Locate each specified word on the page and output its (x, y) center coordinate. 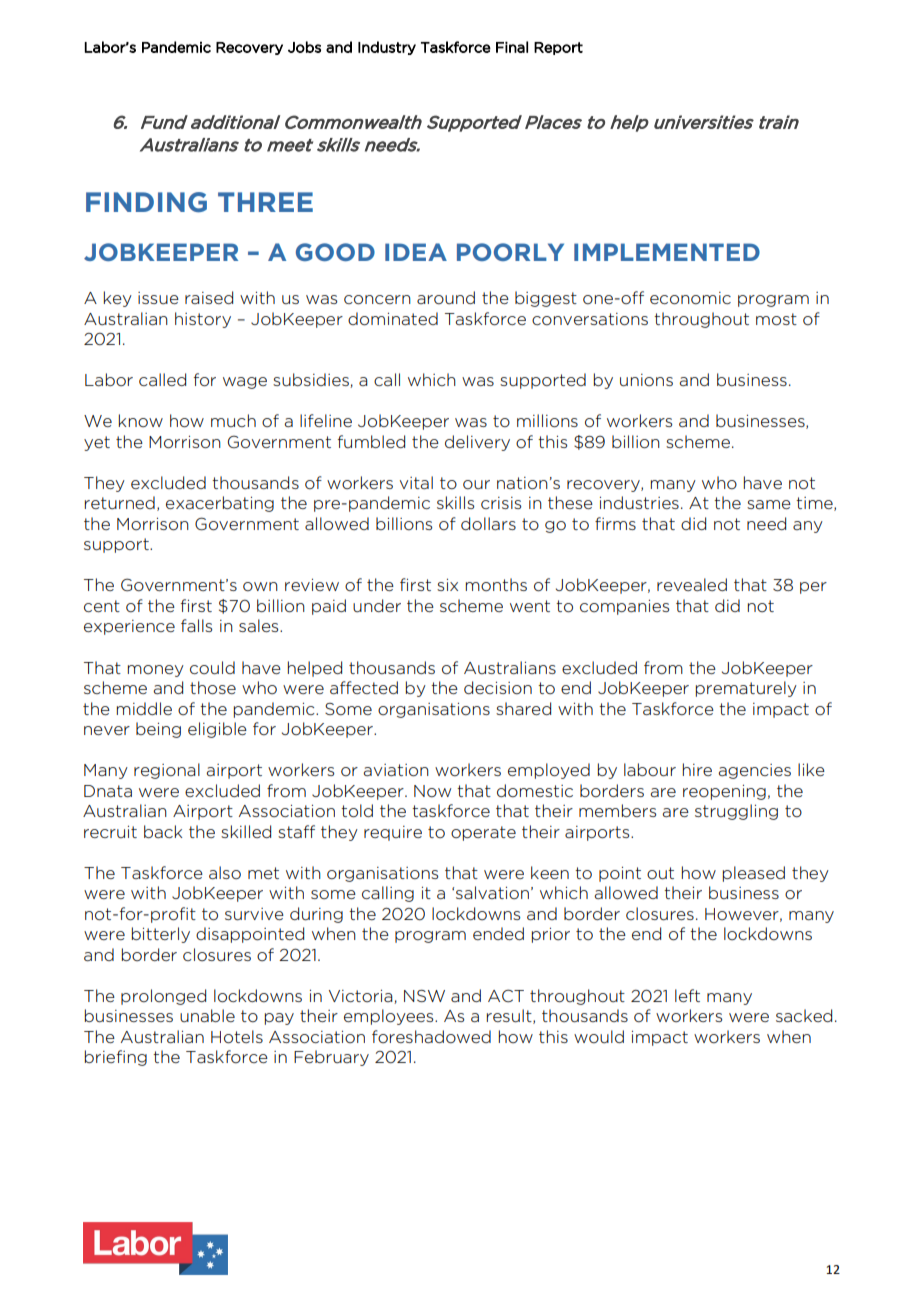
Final (512, 47)
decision (498, 687)
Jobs (304, 47)
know (141, 420)
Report (558, 48)
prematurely (746, 689)
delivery (477, 443)
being (158, 730)
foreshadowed (431, 1036)
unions (646, 380)
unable (207, 1015)
